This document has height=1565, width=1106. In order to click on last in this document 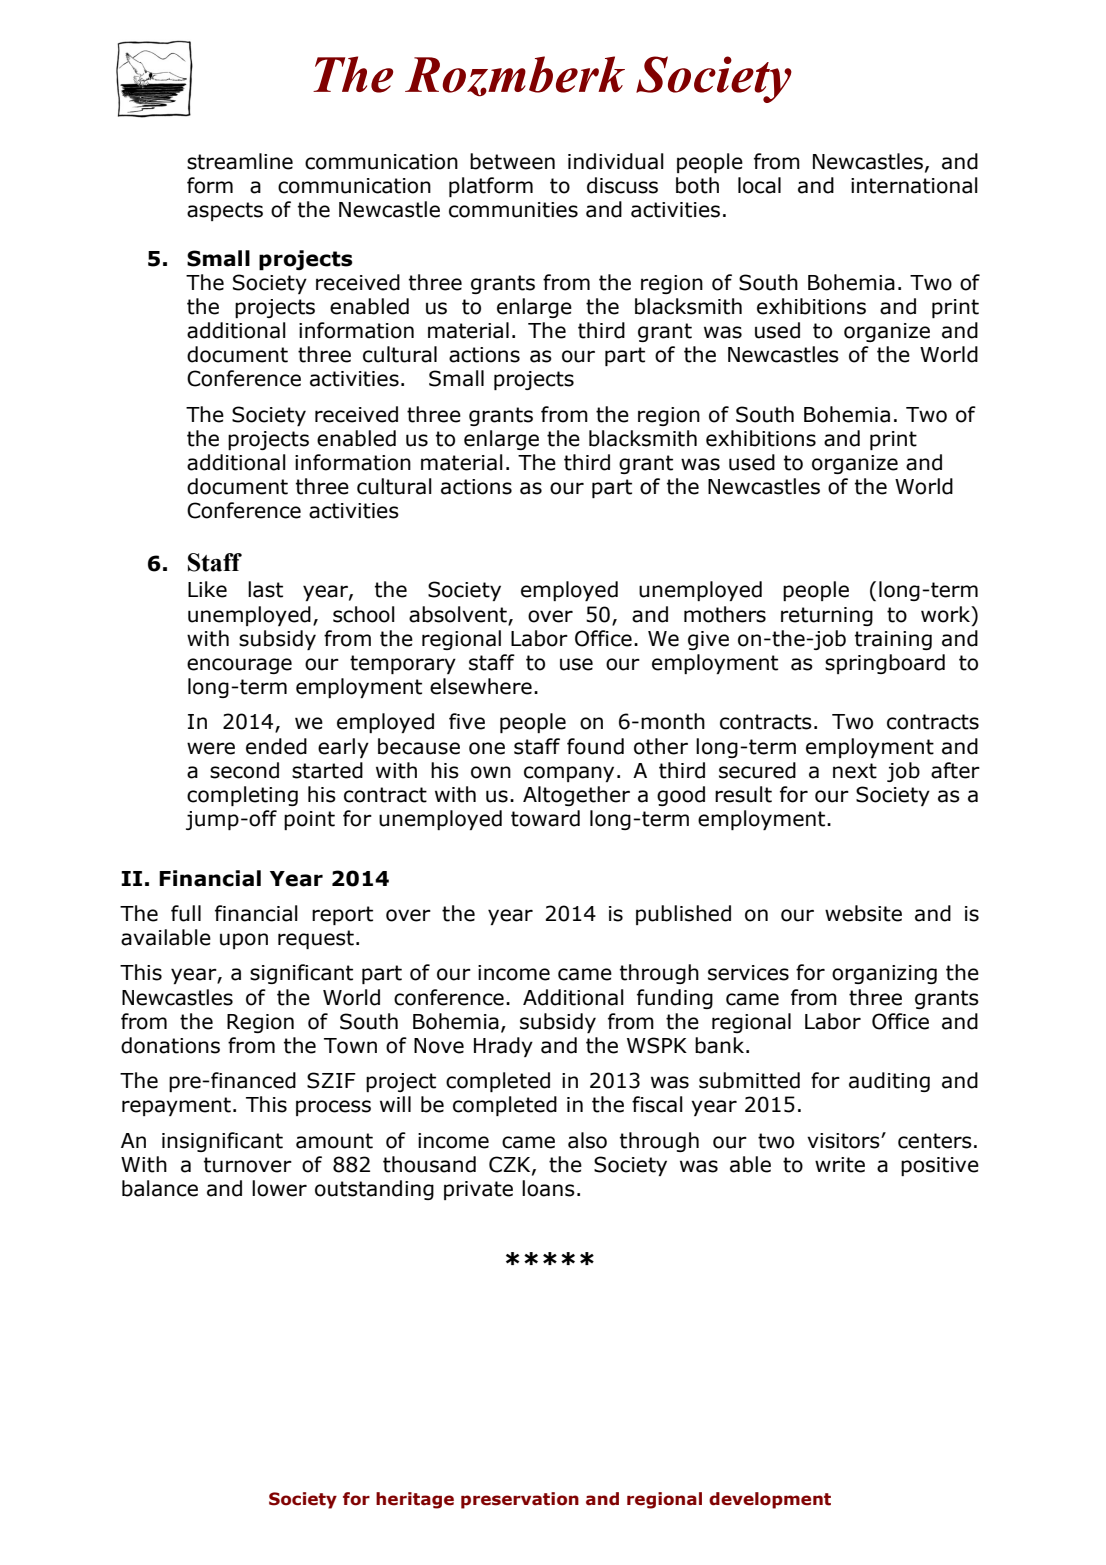, I will do `click(265, 589)`.
